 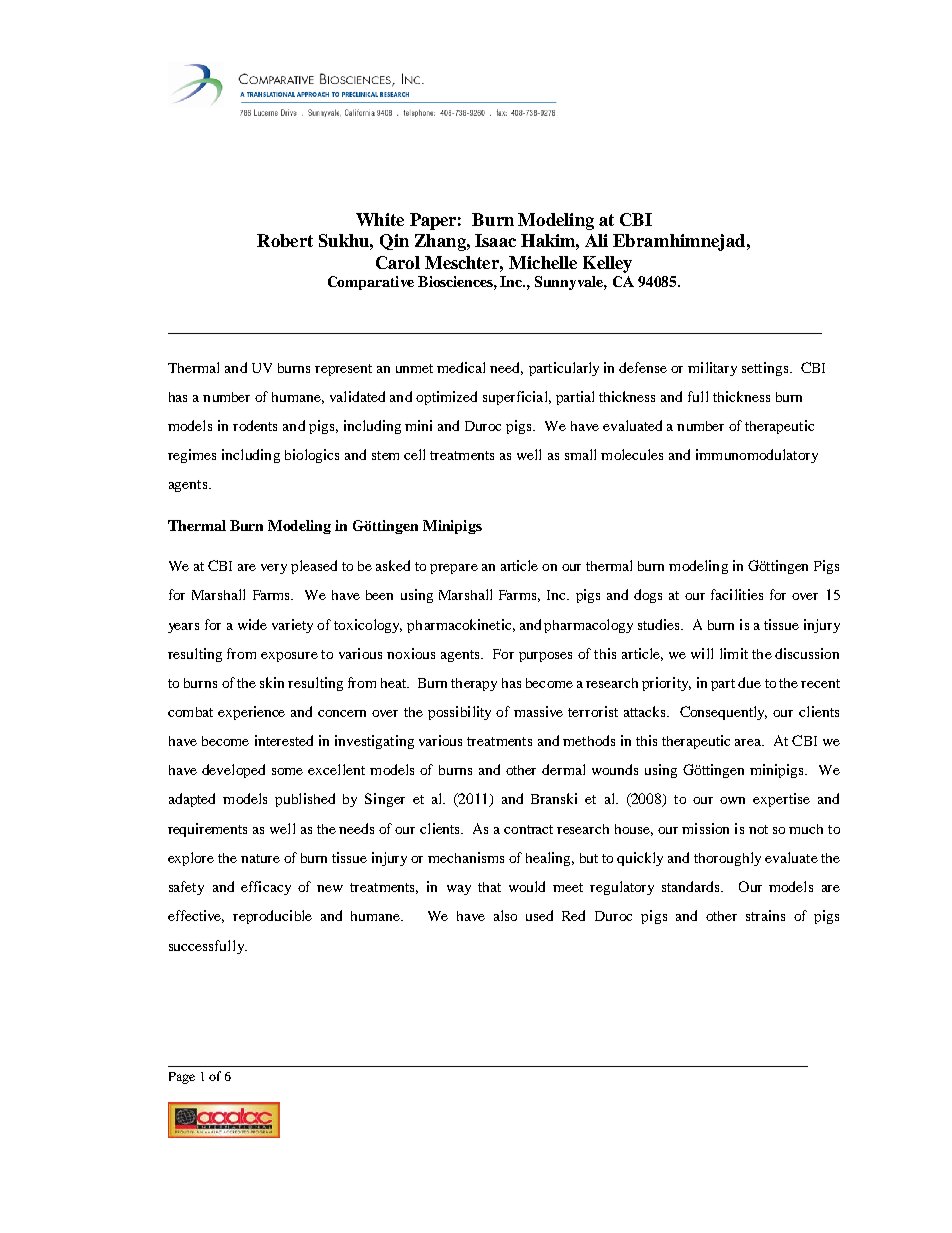 What do you see at coordinates (289, 657) in the page?
I see `exposure` at bounding box center [289, 657].
